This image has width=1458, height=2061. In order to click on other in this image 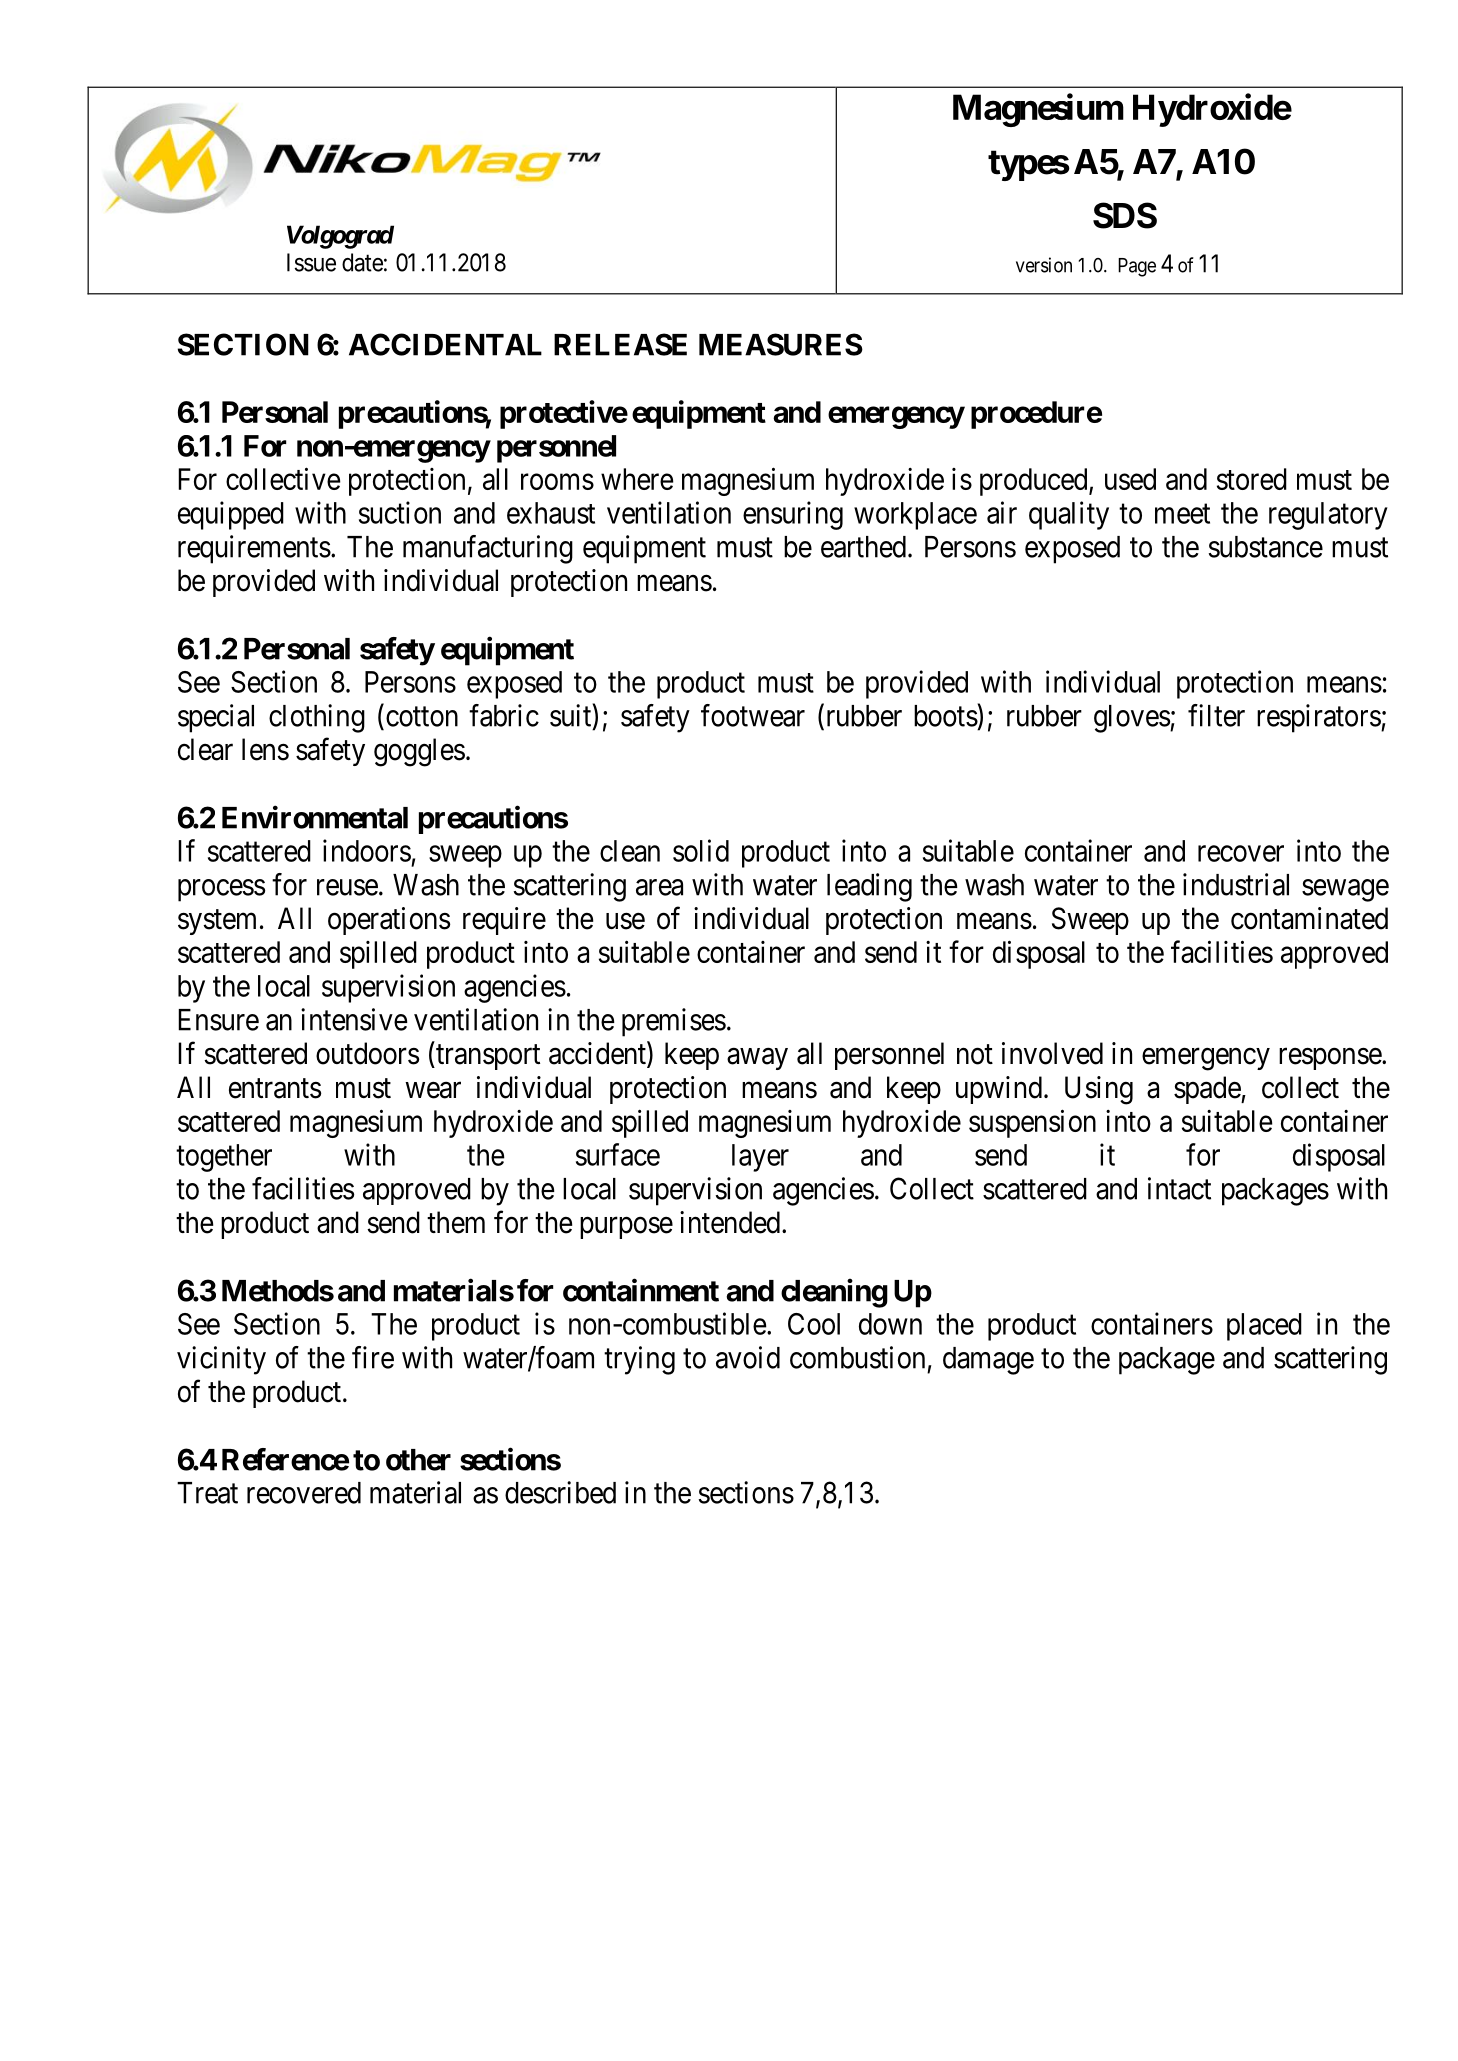, I will do `click(418, 1460)`.
